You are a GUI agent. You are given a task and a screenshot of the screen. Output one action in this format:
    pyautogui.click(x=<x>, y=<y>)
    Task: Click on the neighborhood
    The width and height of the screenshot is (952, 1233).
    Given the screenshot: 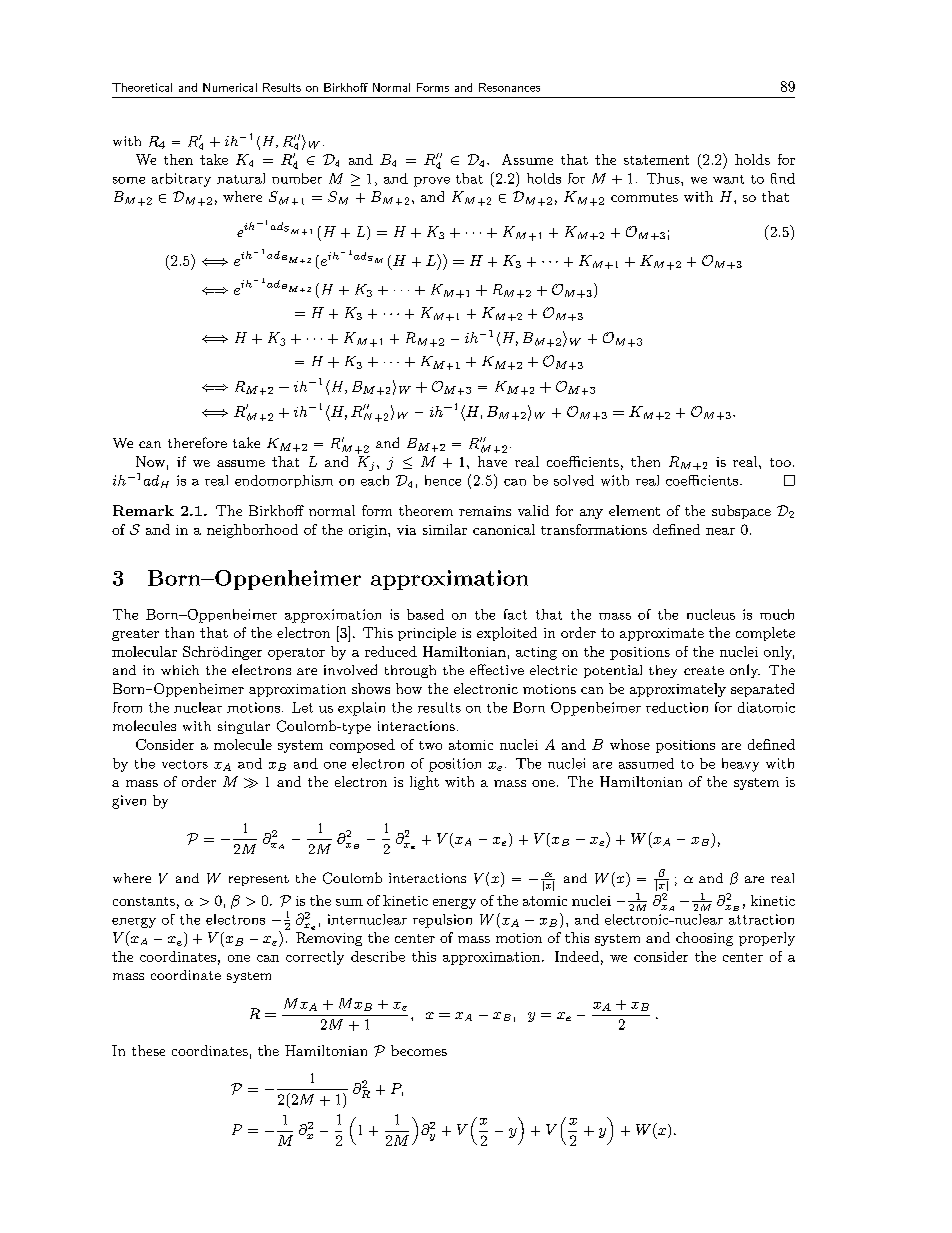 What is the action you would take?
    pyautogui.click(x=252, y=531)
